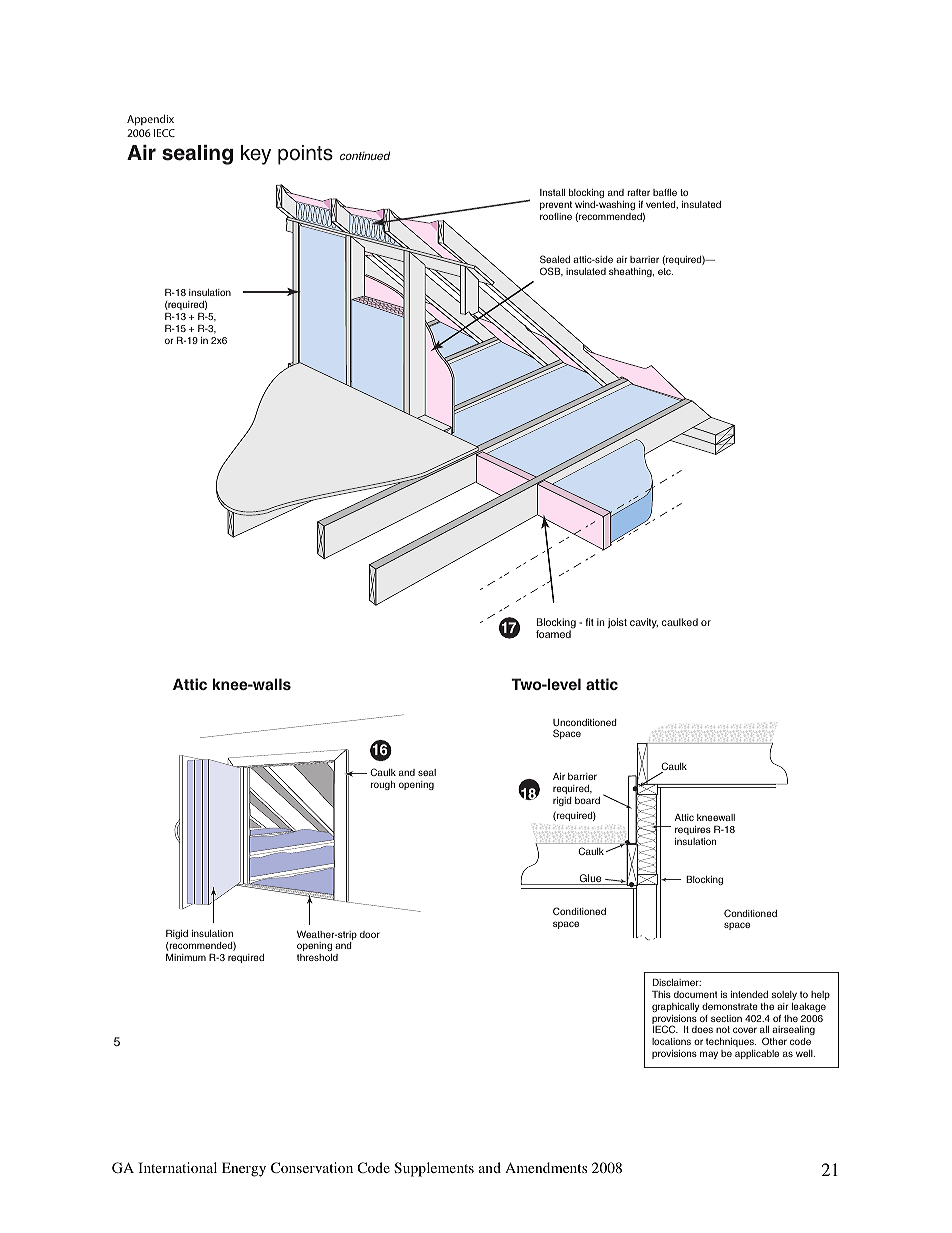  What do you see at coordinates (757, 1054) in the screenshot?
I see `applicable` at bounding box center [757, 1054].
